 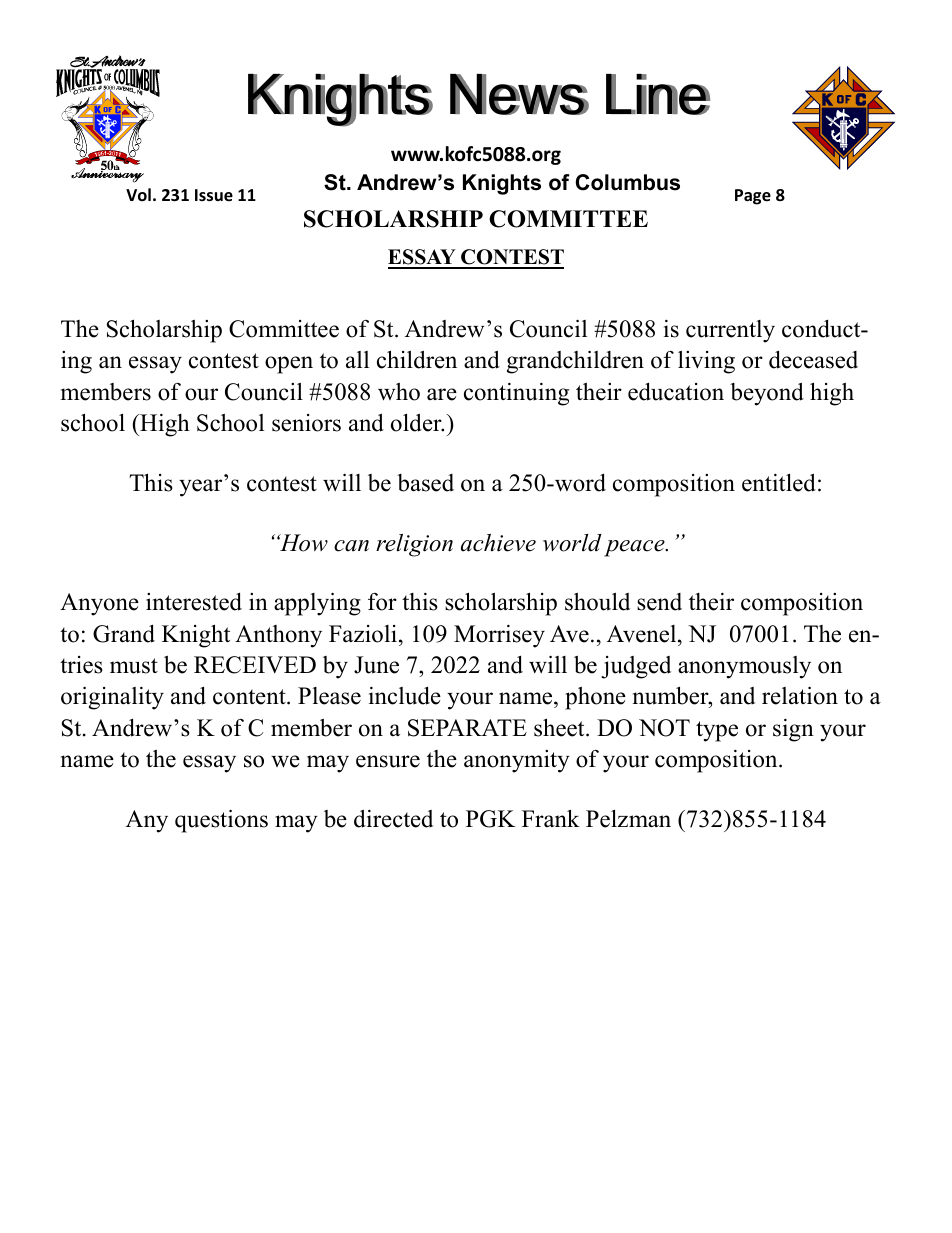 What do you see at coordinates (194, 602) in the image?
I see `interested` at bounding box center [194, 602].
